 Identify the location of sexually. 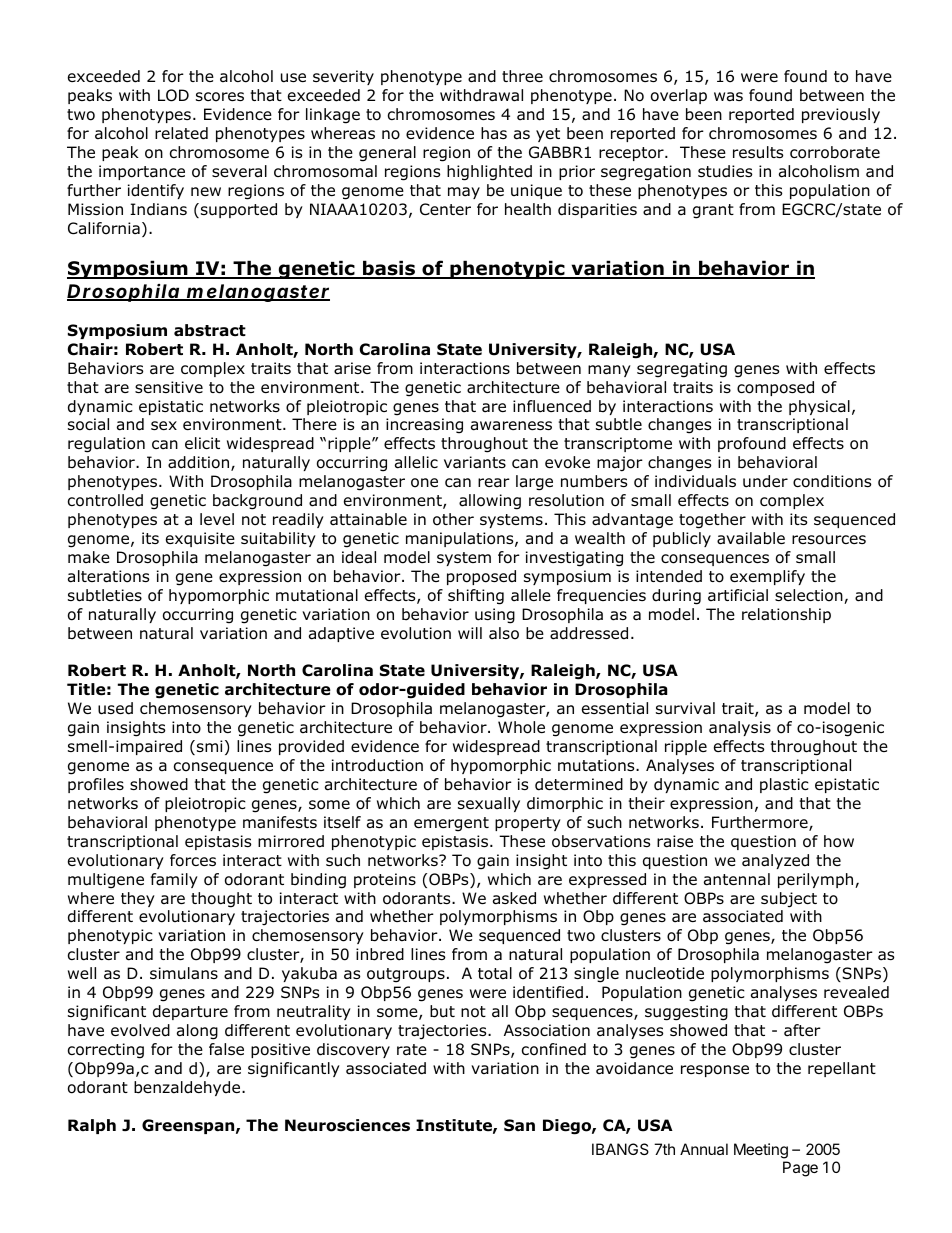
(489, 804).
